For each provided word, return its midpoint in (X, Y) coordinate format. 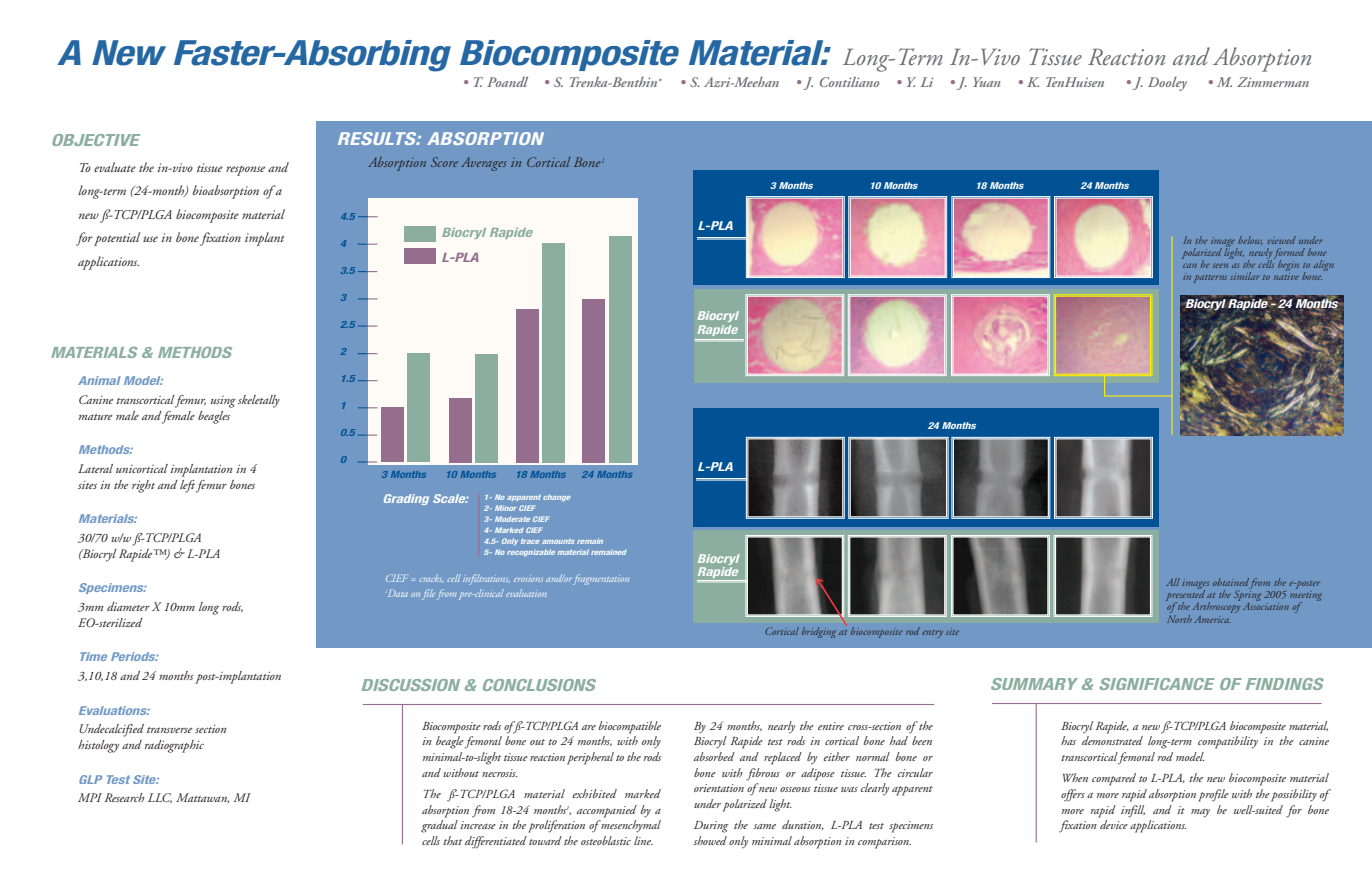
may (1200, 813)
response (245, 171)
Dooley (1167, 84)
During (711, 827)
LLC (160, 798)
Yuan (986, 82)
